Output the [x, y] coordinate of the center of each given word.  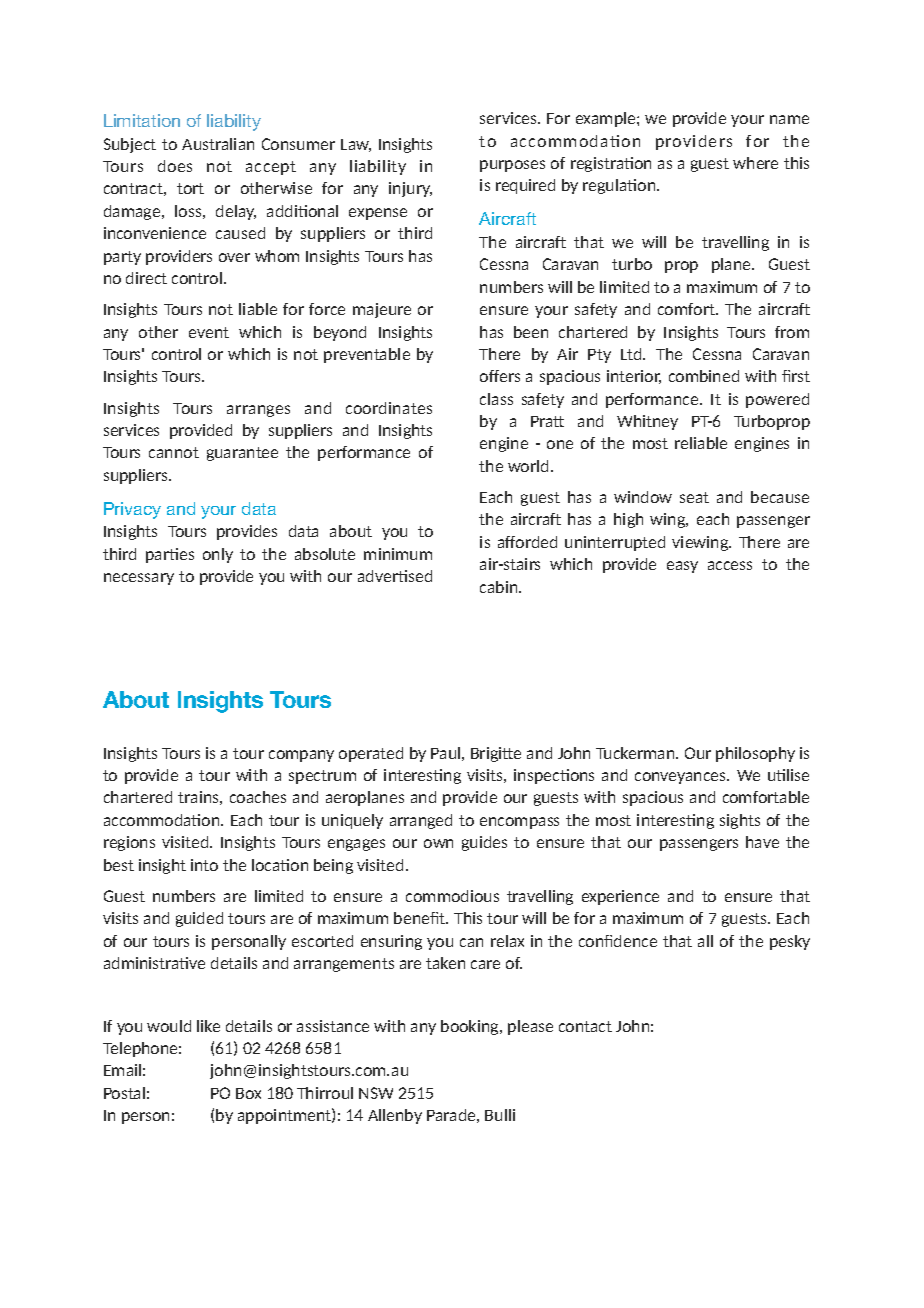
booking [471, 1027]
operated [371, 754]
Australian [218, 144]
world [528, 466]
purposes [512, 166]
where [755, 163]
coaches [258, 797]
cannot [174, 452]
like [208, 1026]
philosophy [755, 754]
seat [694, 497]
